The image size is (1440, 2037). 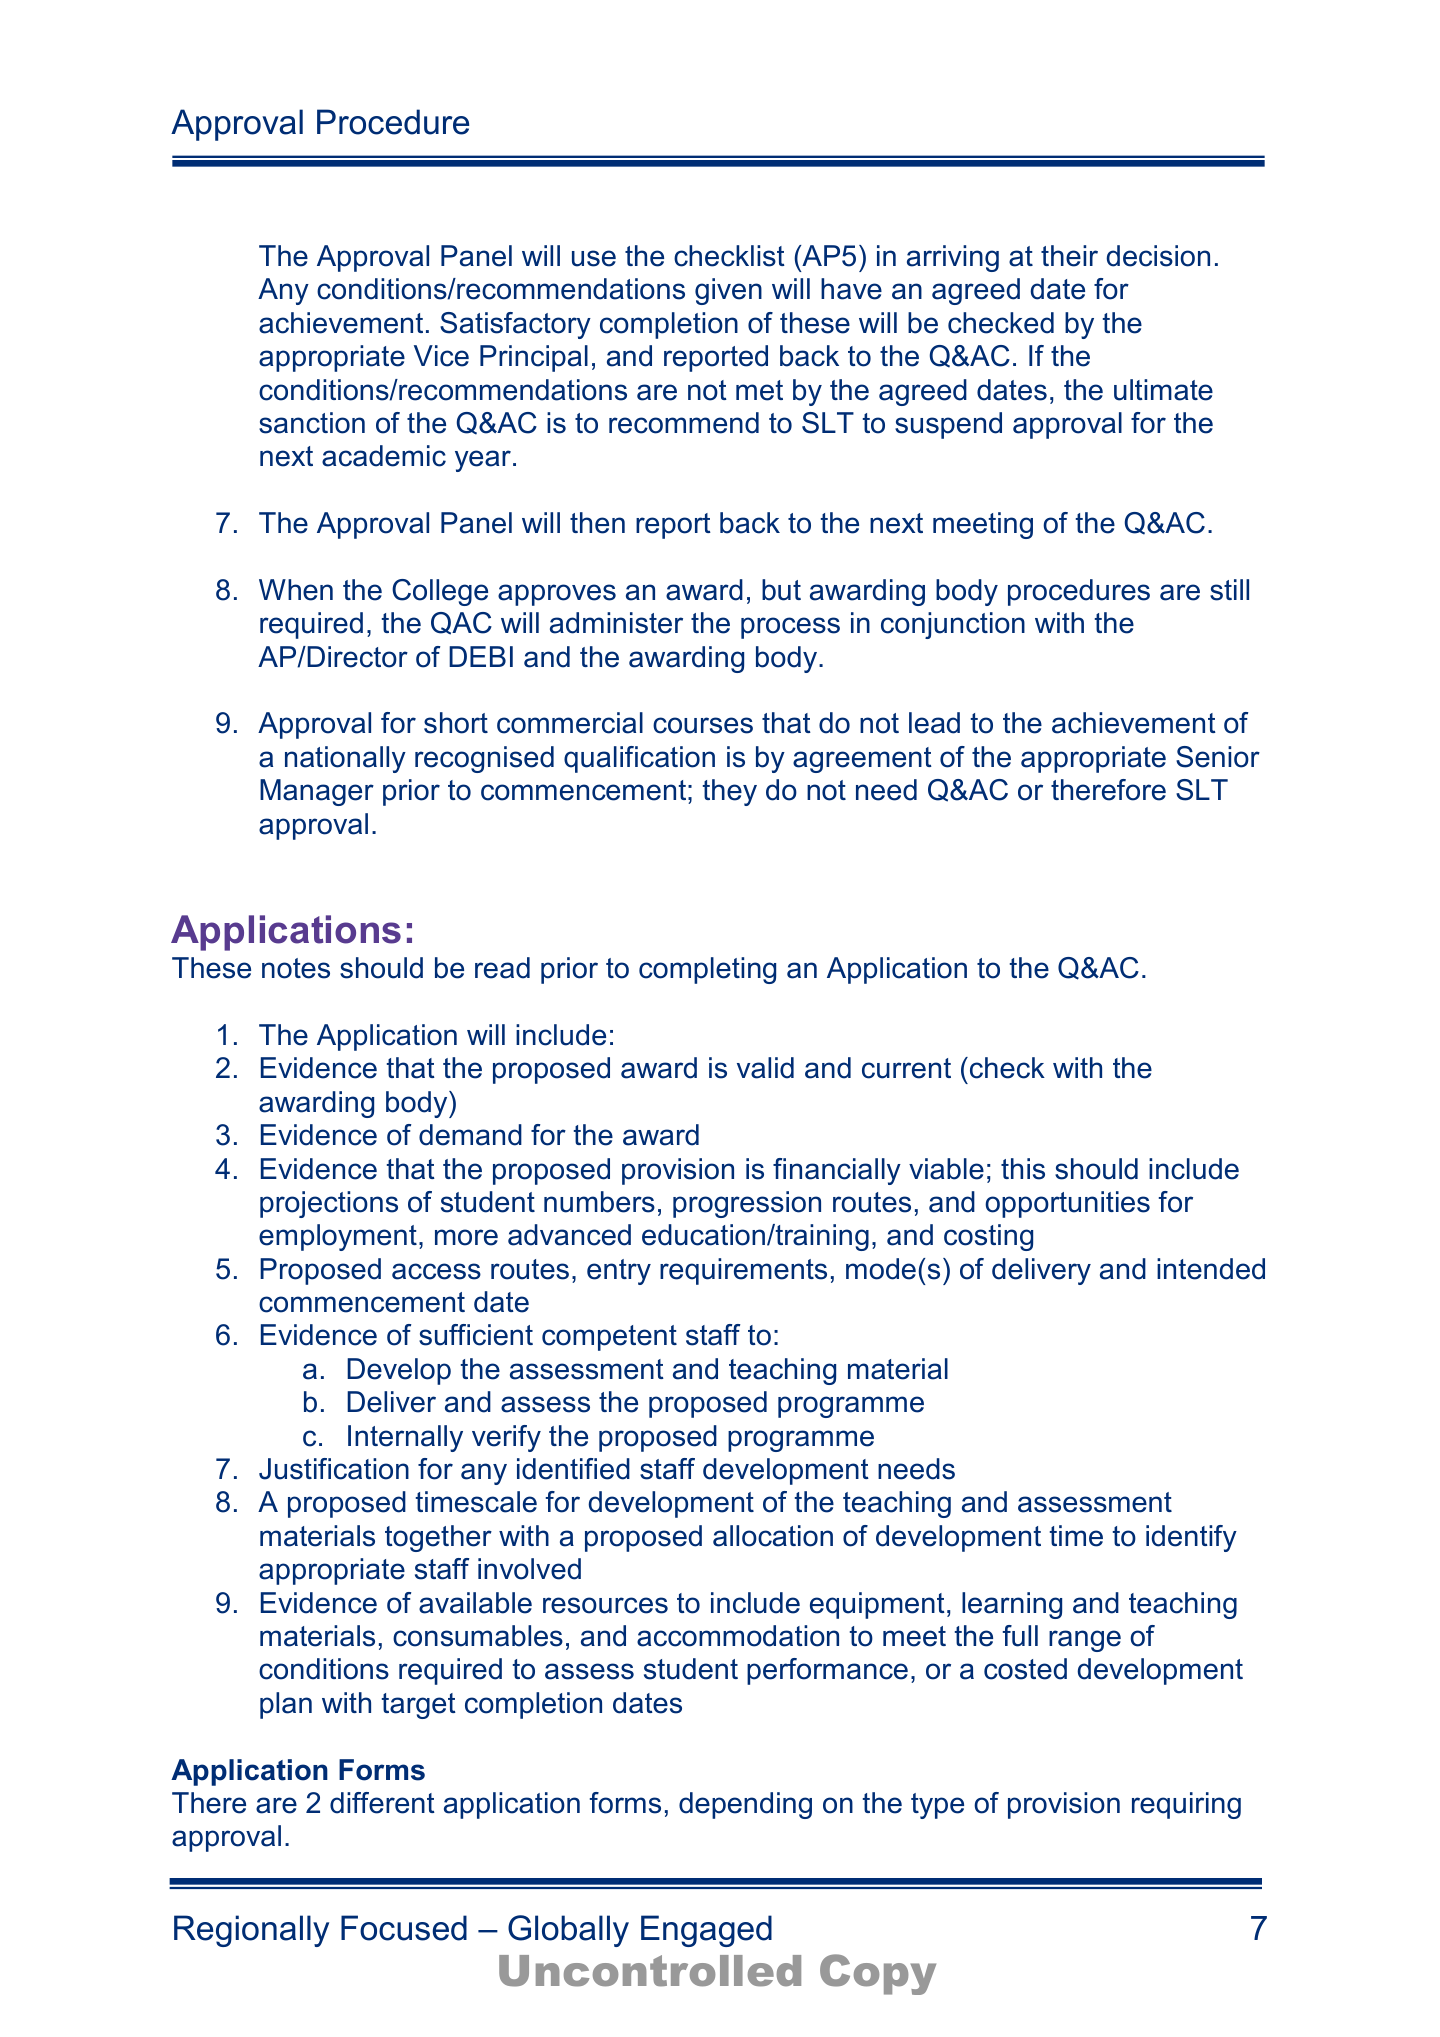 What do you see at coordinates (1069, 256) in the page?
I see `their` at bounding box center [1069, 256].
